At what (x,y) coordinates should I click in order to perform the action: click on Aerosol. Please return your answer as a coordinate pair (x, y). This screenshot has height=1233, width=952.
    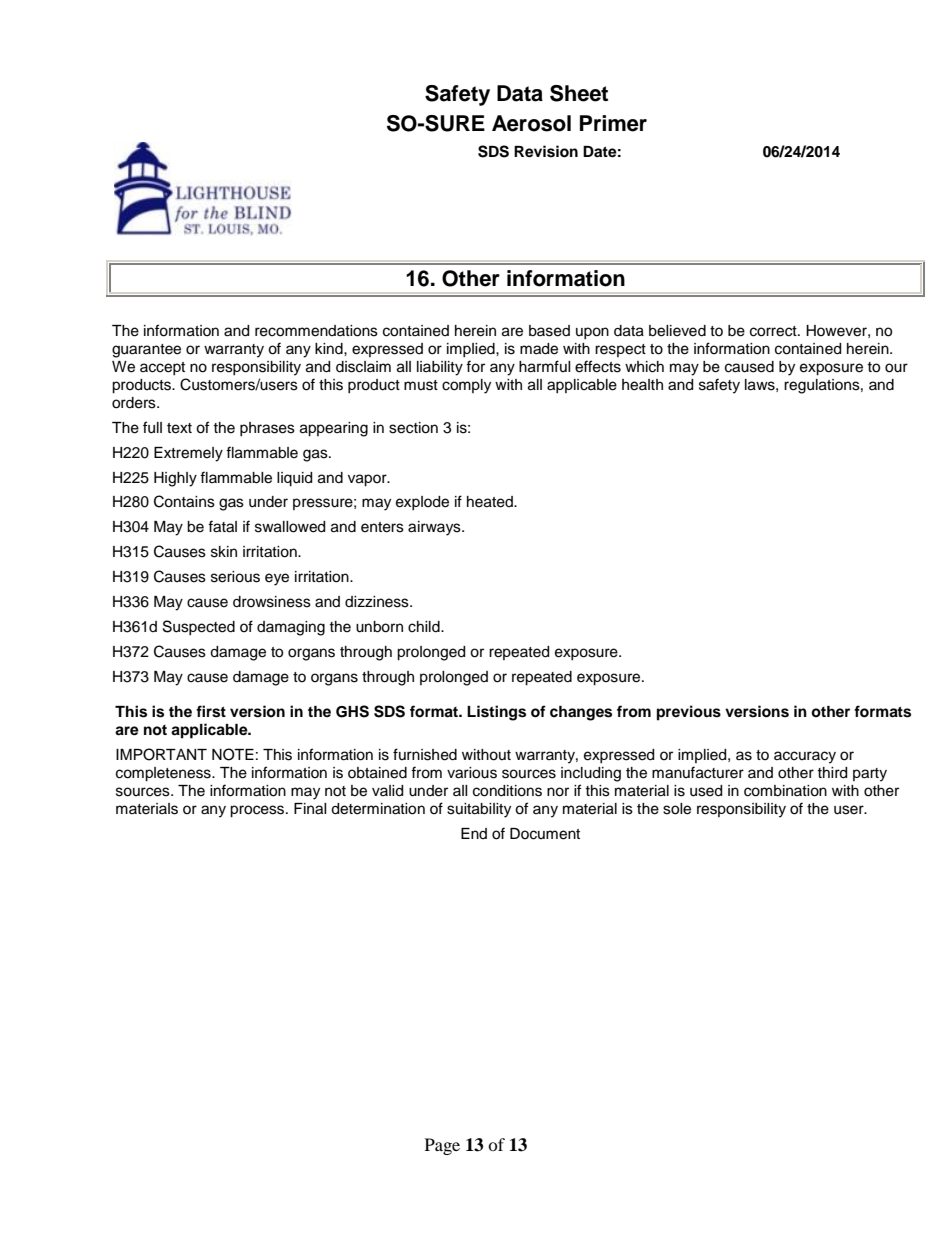
    Looking at the image, I should click on (531, 123).
